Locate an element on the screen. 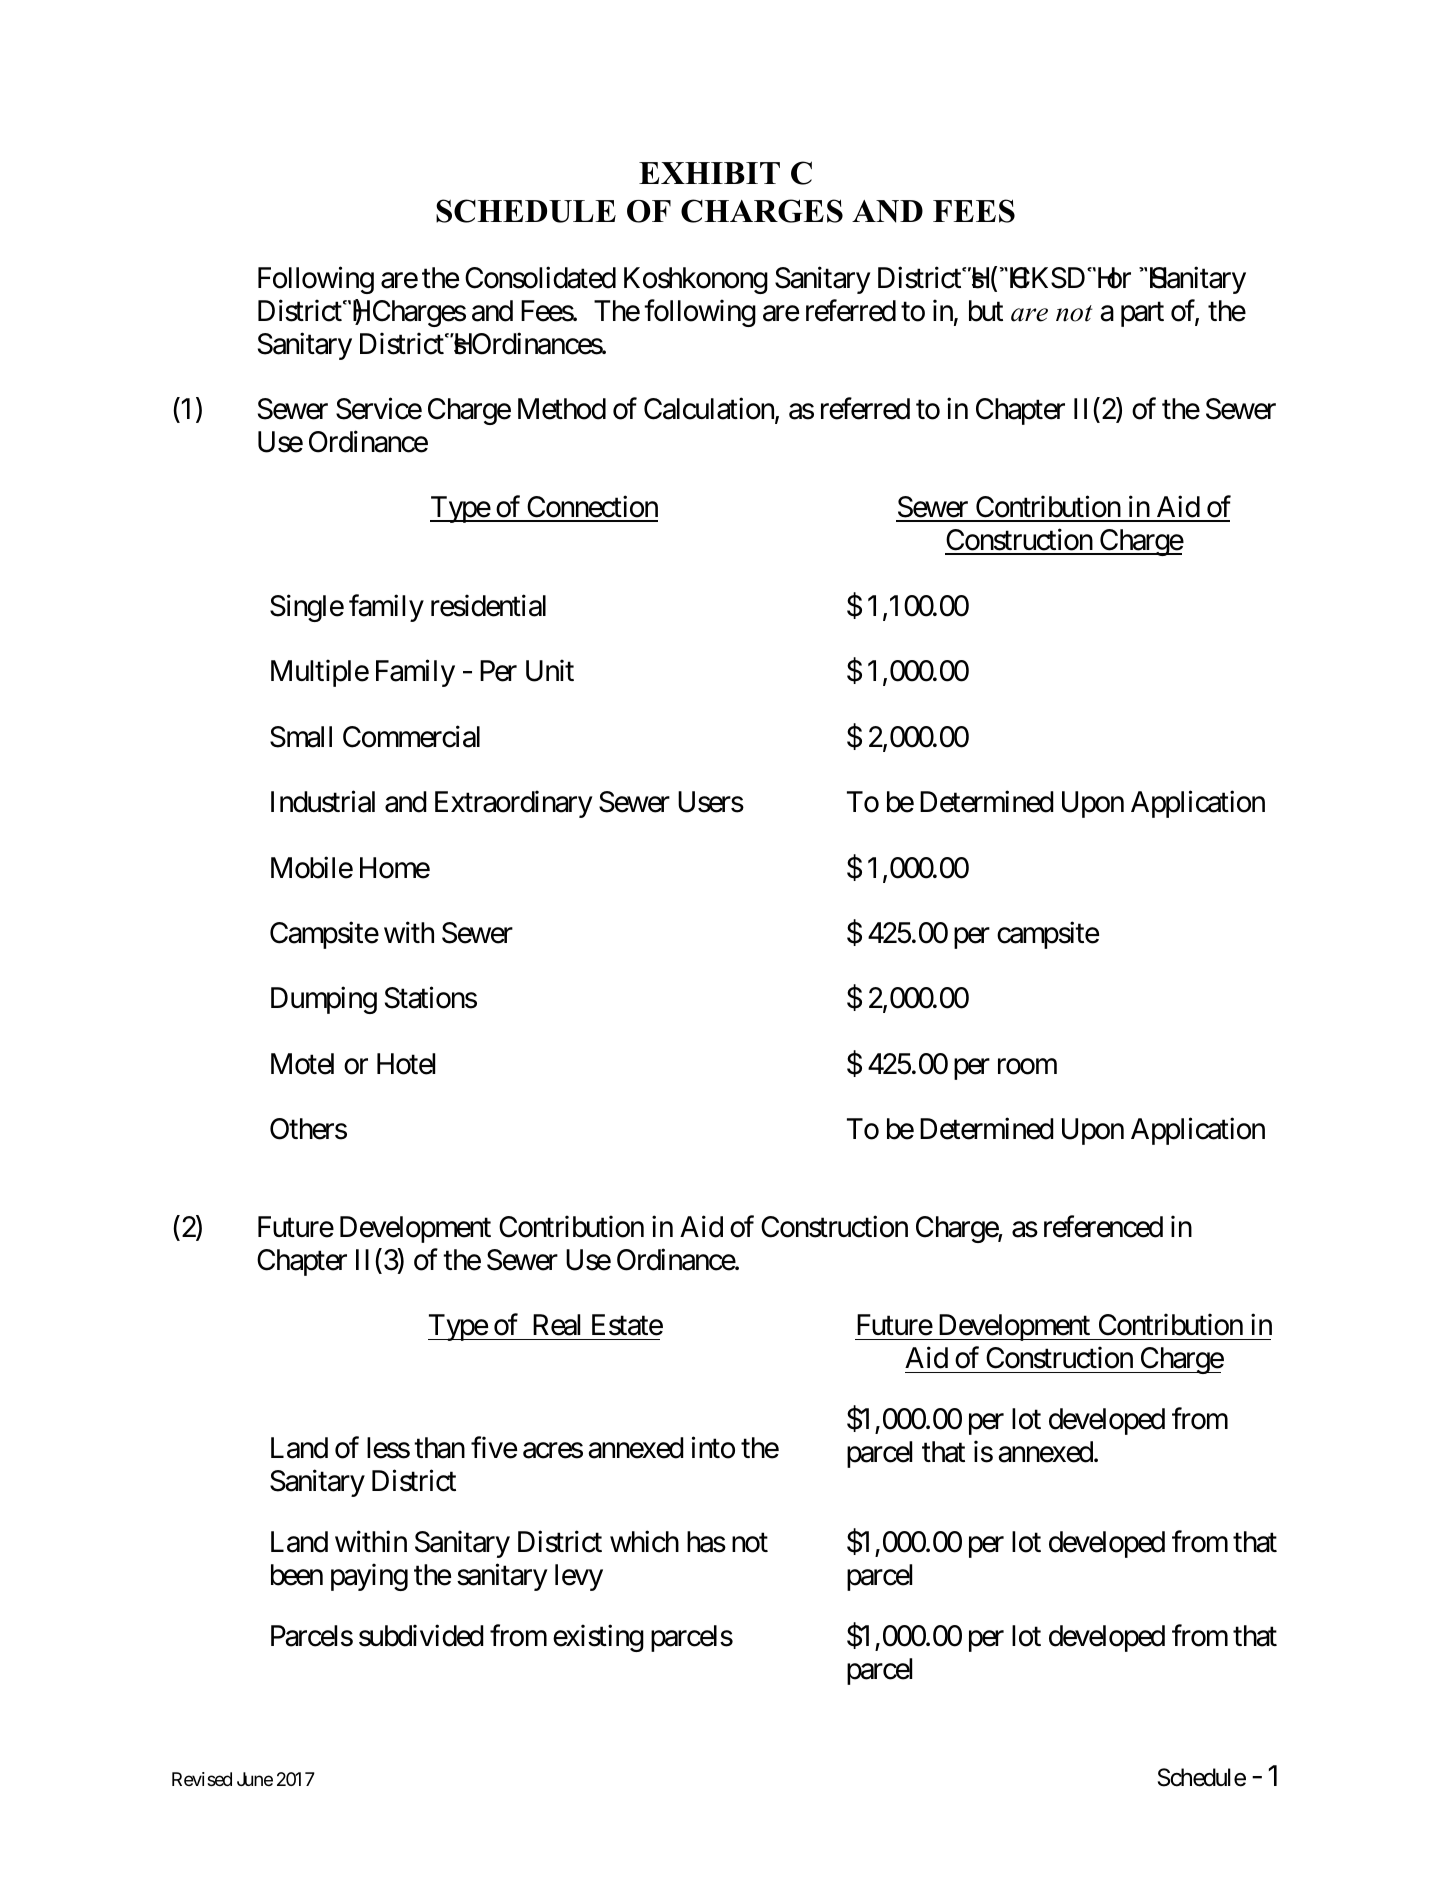  than is located at coordinates (439, 1448).
